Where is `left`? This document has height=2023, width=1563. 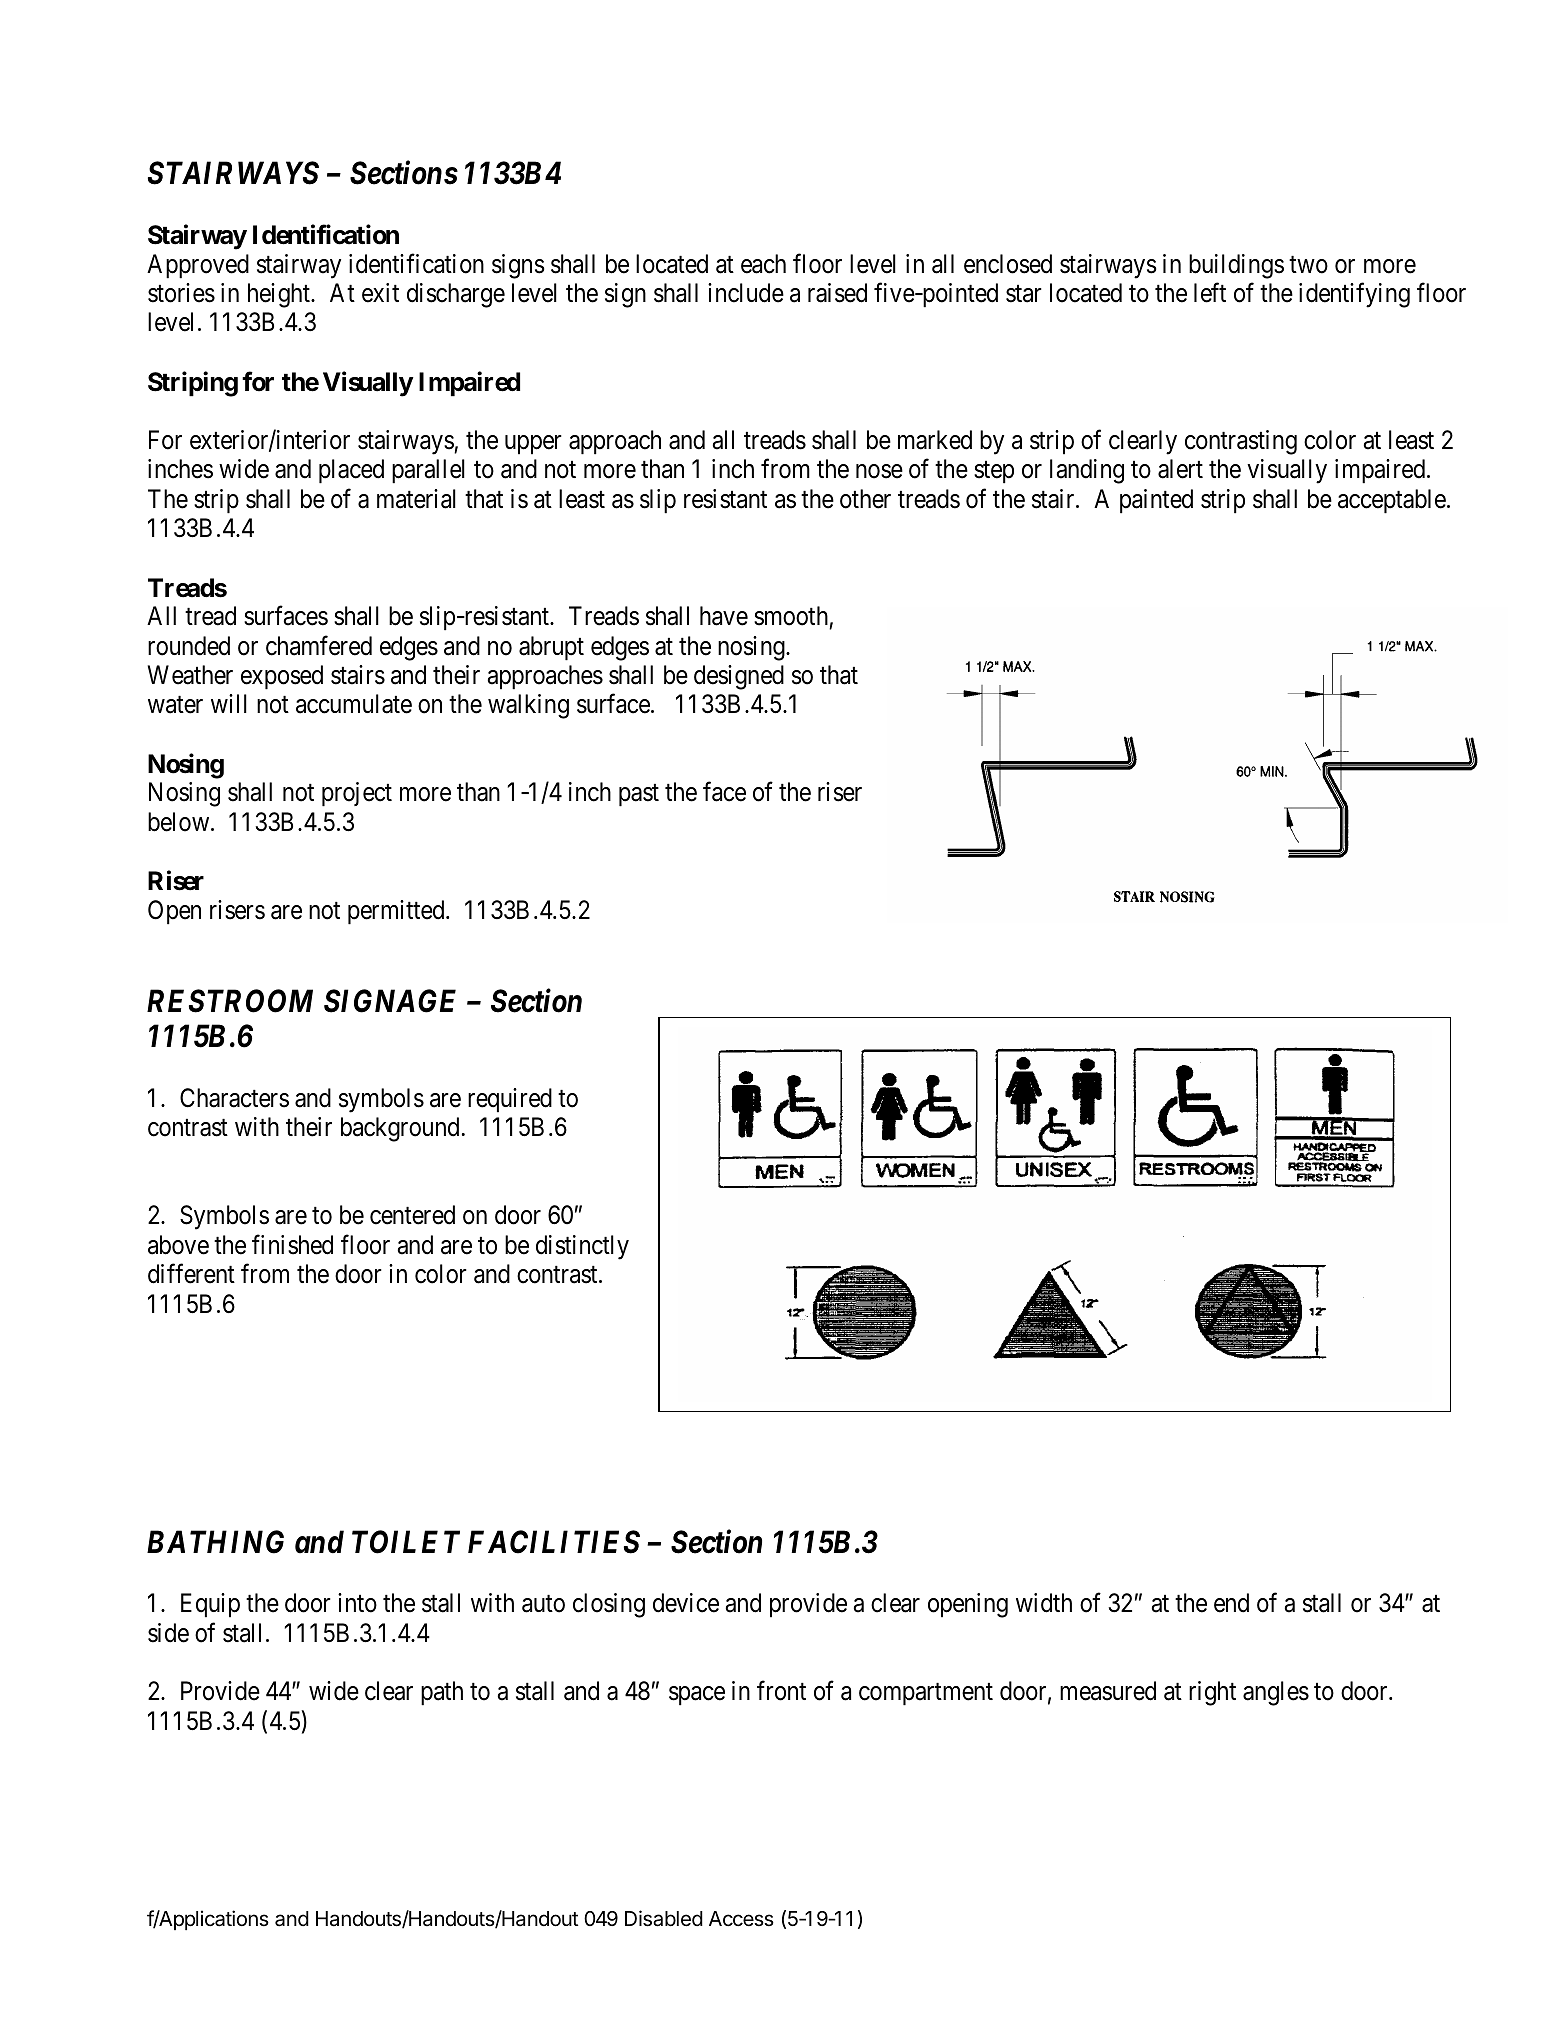
left is located at coordinates (1210, 293).
